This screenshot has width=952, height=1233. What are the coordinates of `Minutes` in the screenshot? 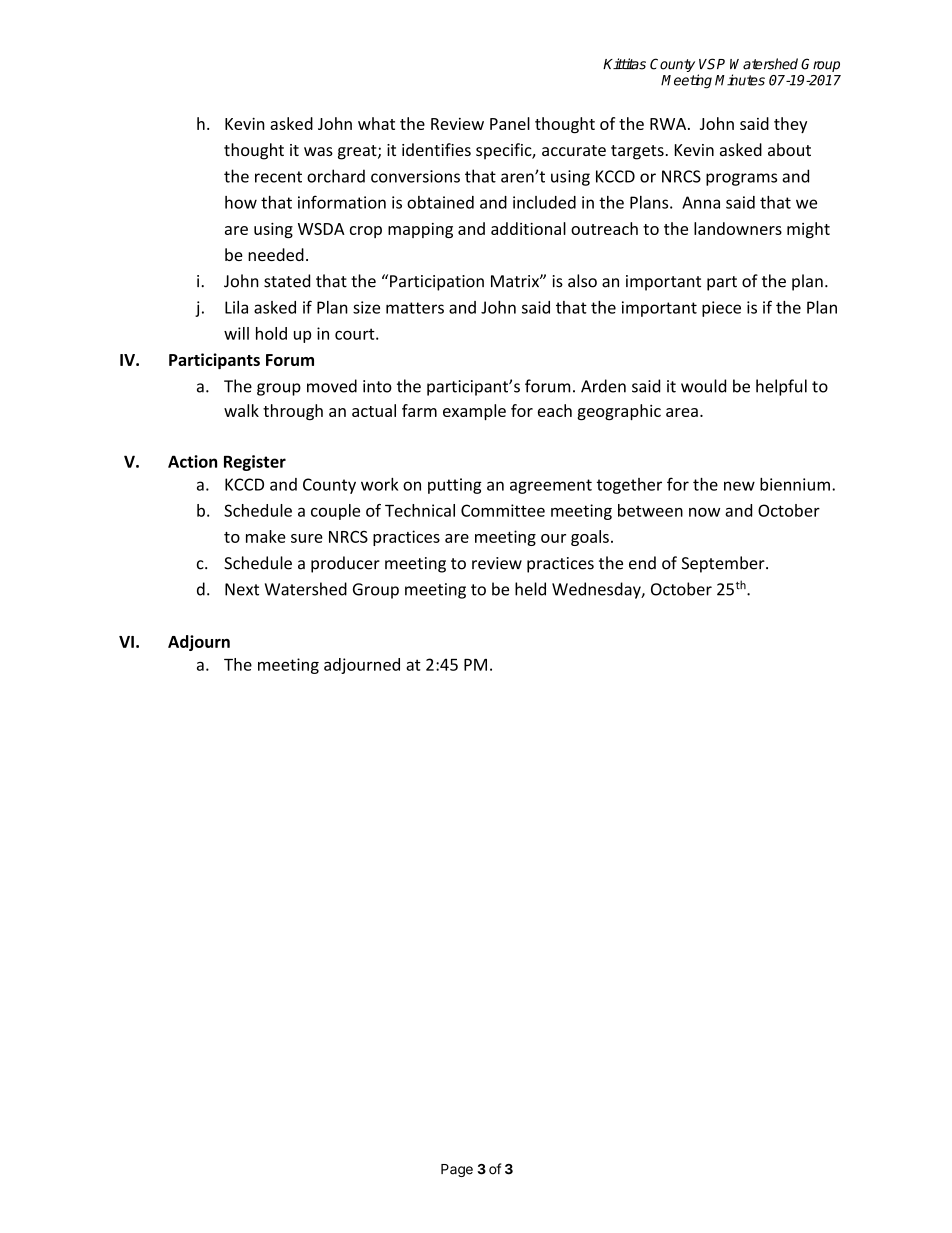 It's located at (740, 80).
